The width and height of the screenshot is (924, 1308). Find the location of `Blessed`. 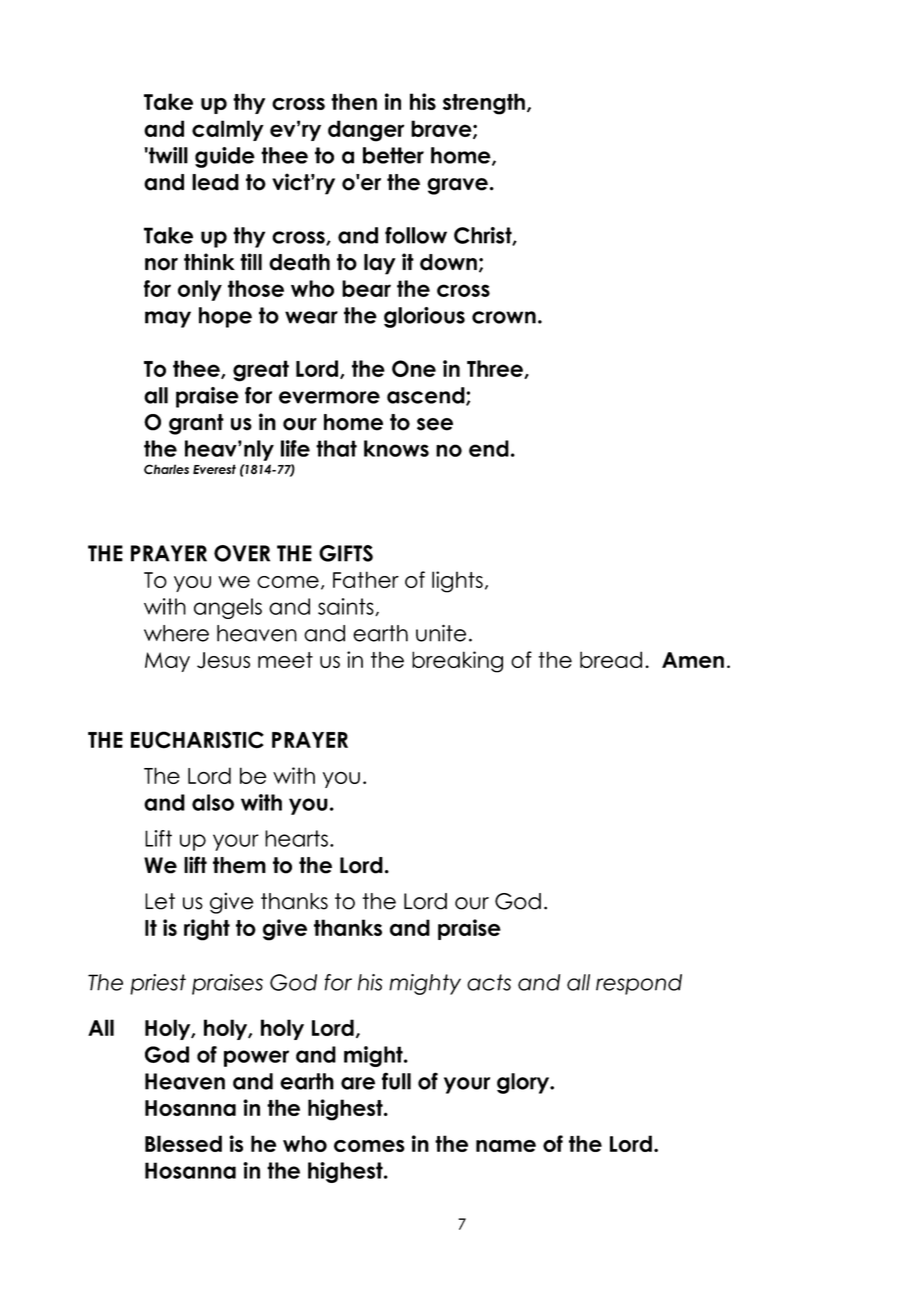

Blessed is located at coordinates (183, 1143).
